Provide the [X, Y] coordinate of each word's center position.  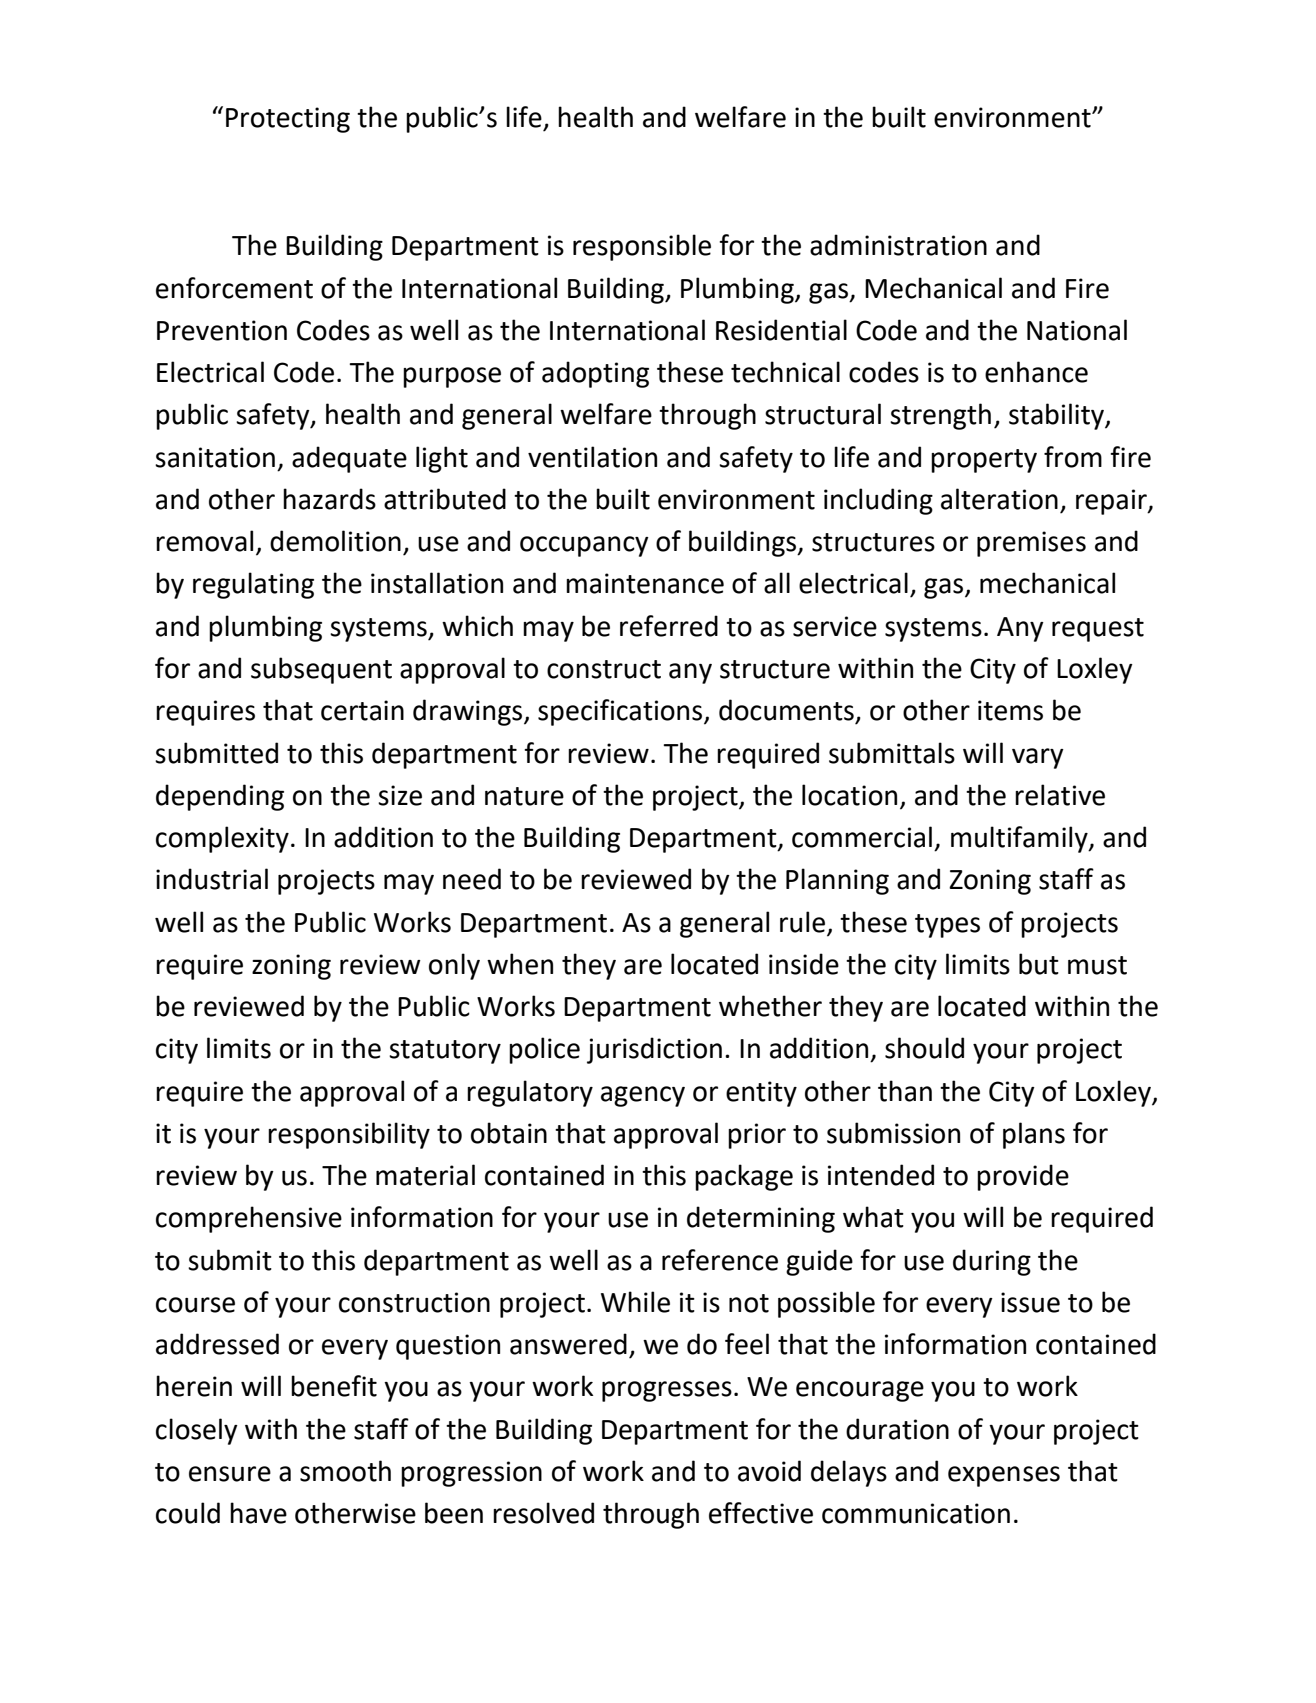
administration [898, 245]
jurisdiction [654, 1050]
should [924, 1048]
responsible [642, 247]
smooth [345, 1471]
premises [1031, 544]
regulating [253, 585]
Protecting [288, 120]
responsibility [349, 1135]
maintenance [645, 583]
